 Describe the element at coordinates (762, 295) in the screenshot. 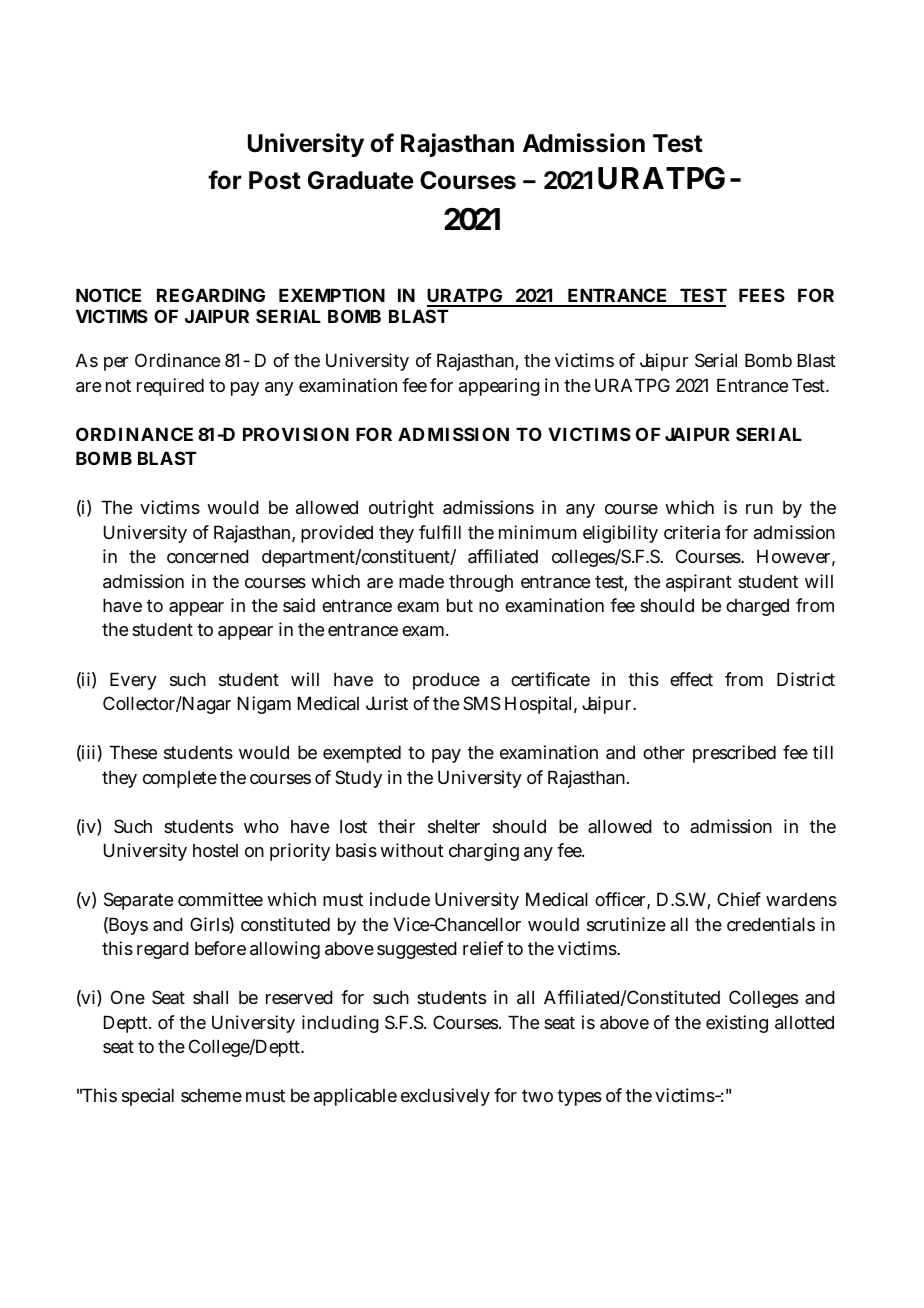

I see `FEES` at that location.
